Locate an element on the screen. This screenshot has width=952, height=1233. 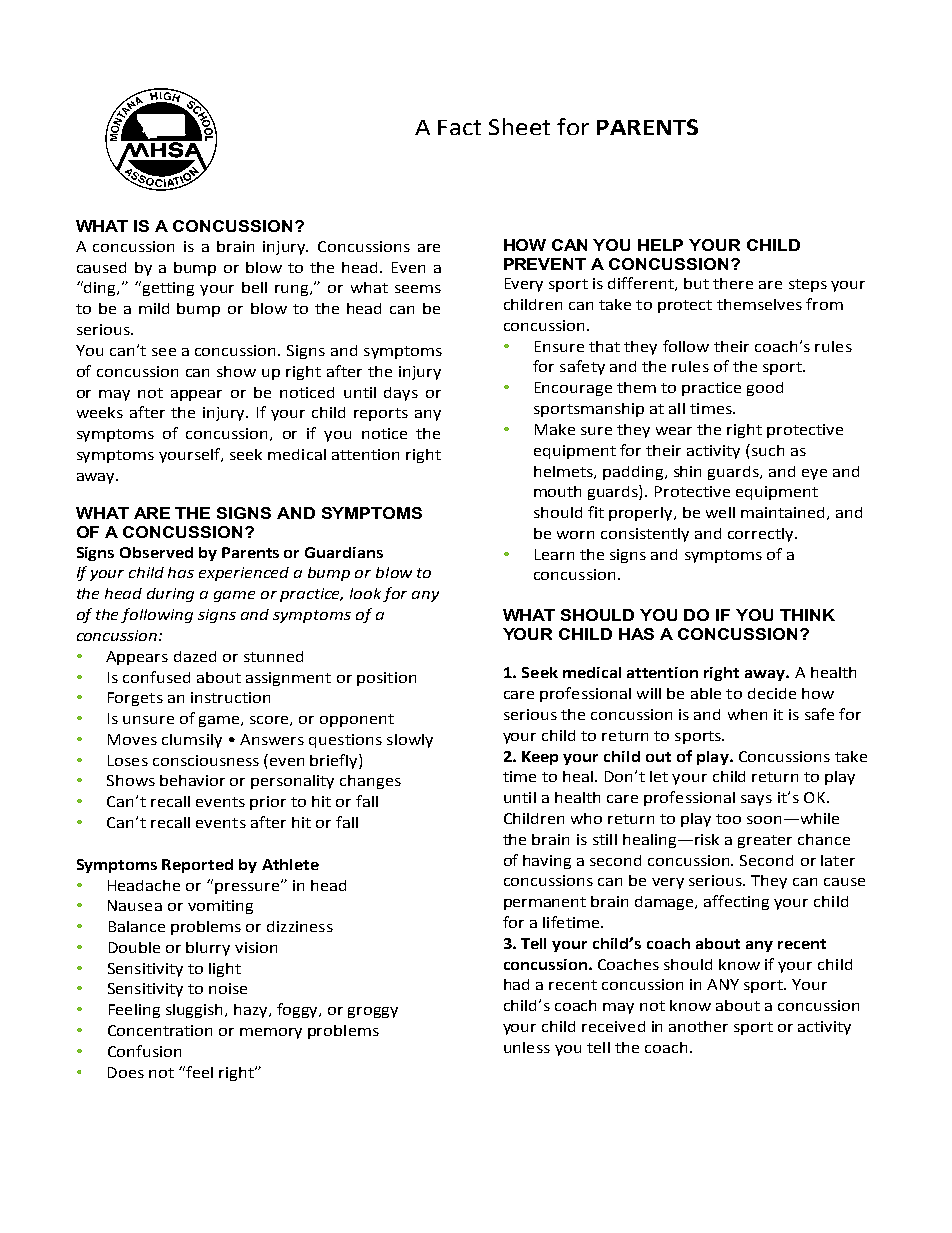
look is located at coordinates (367, 595).
